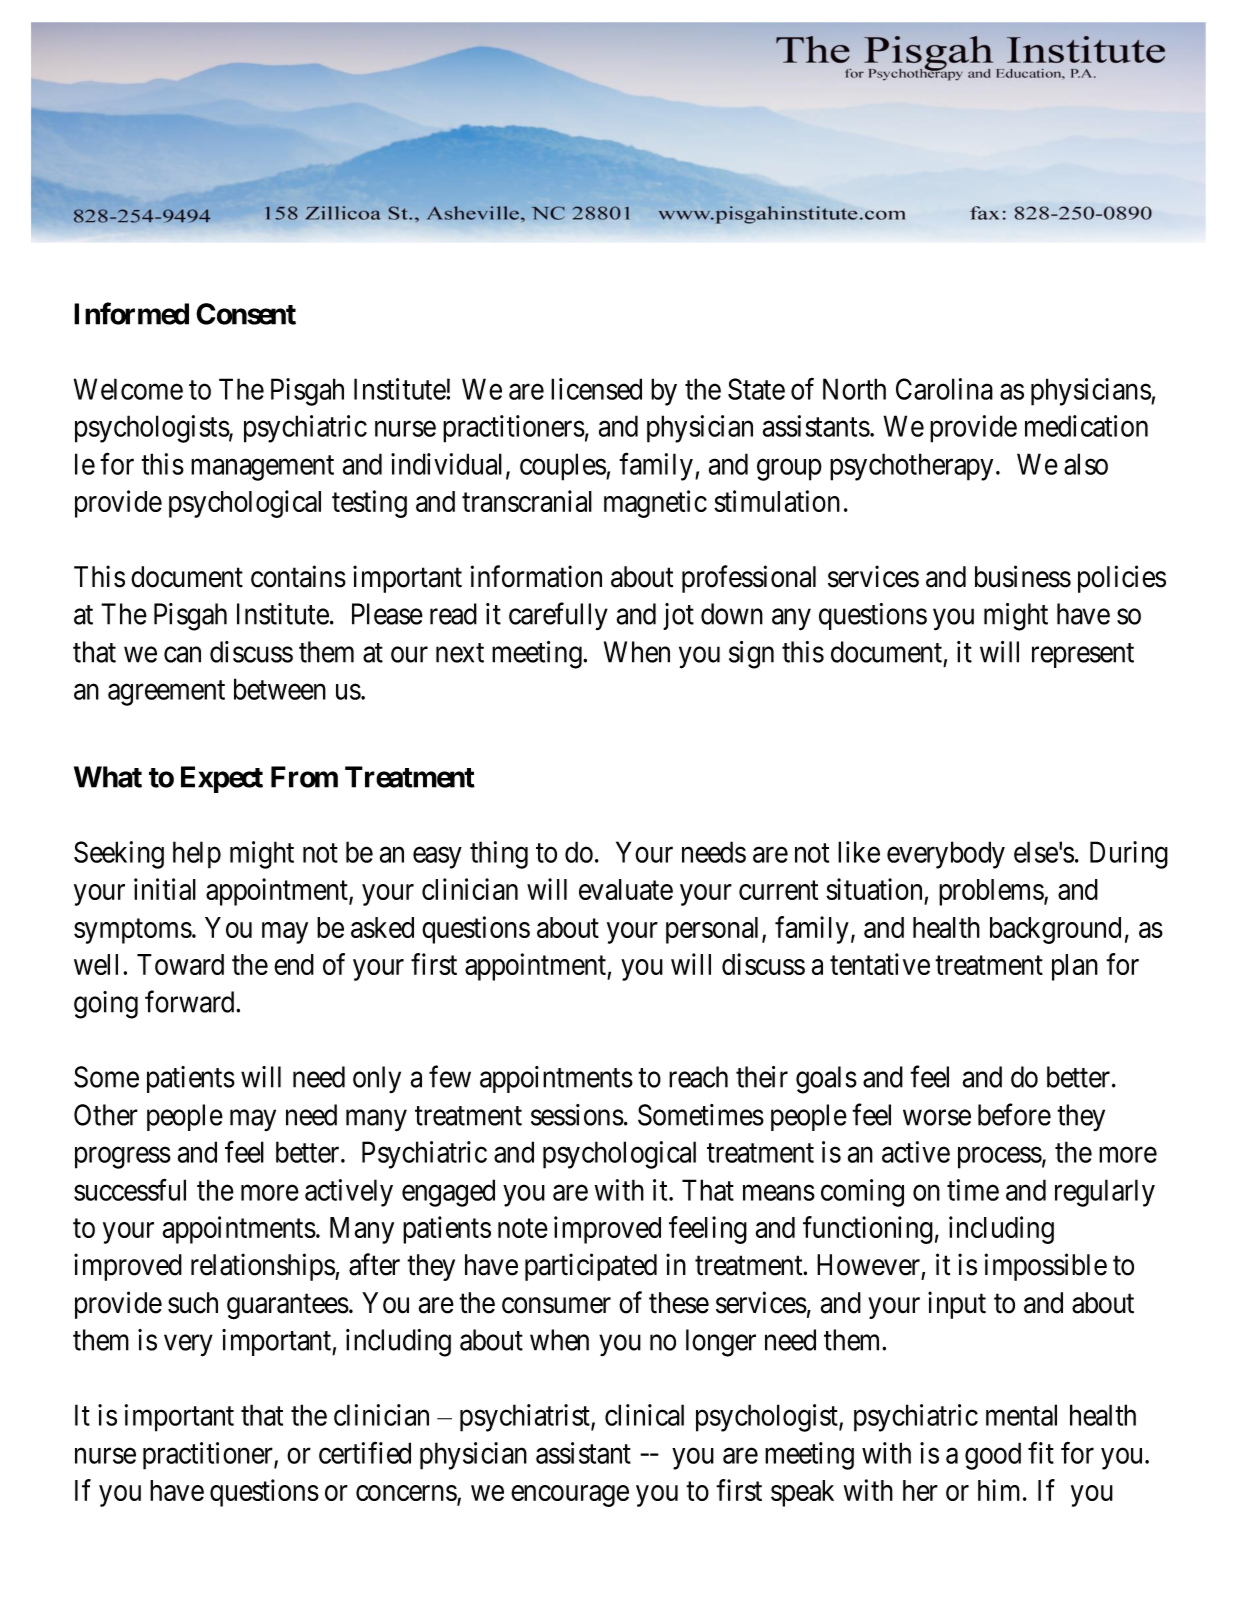 The height and width of the screenshot is (1606, 1241). What do you see at coordinates (944, 389) in the screenshot?
I see `Carolina` at bounding box center [944, 389].
